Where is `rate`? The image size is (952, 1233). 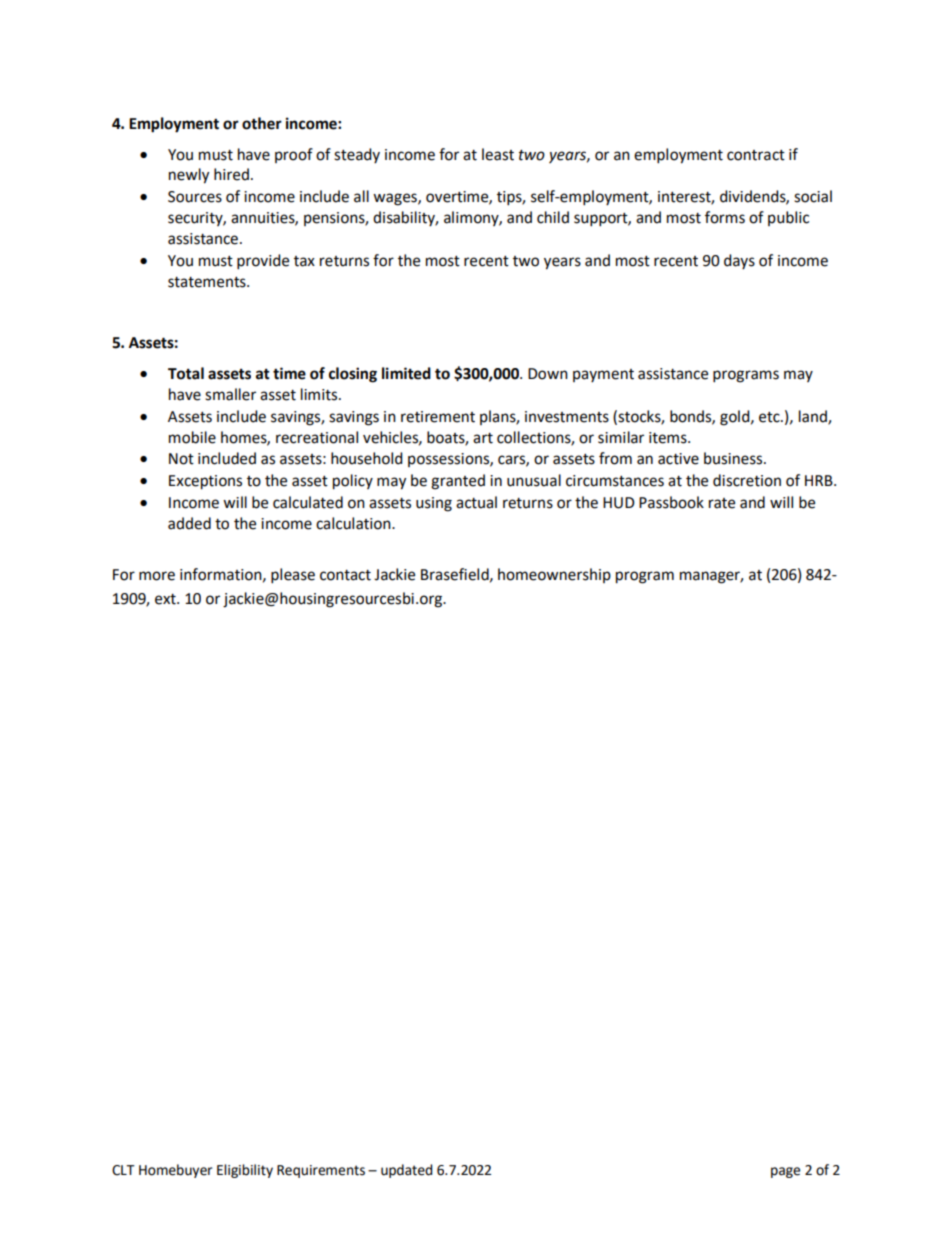 rate is located at coordinates (722, 503).
